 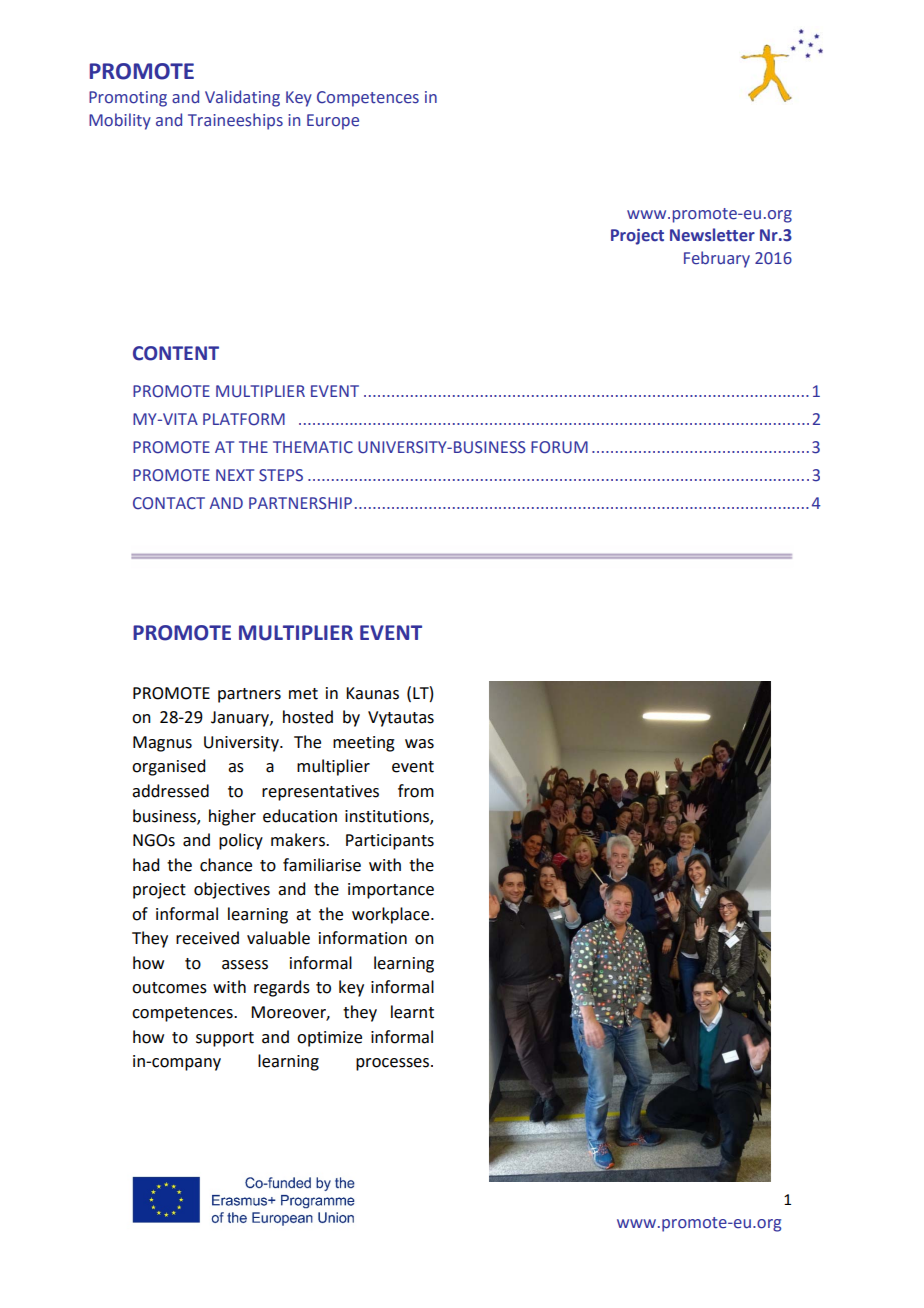 I want to click on support, so click(x=225, y=1039).
